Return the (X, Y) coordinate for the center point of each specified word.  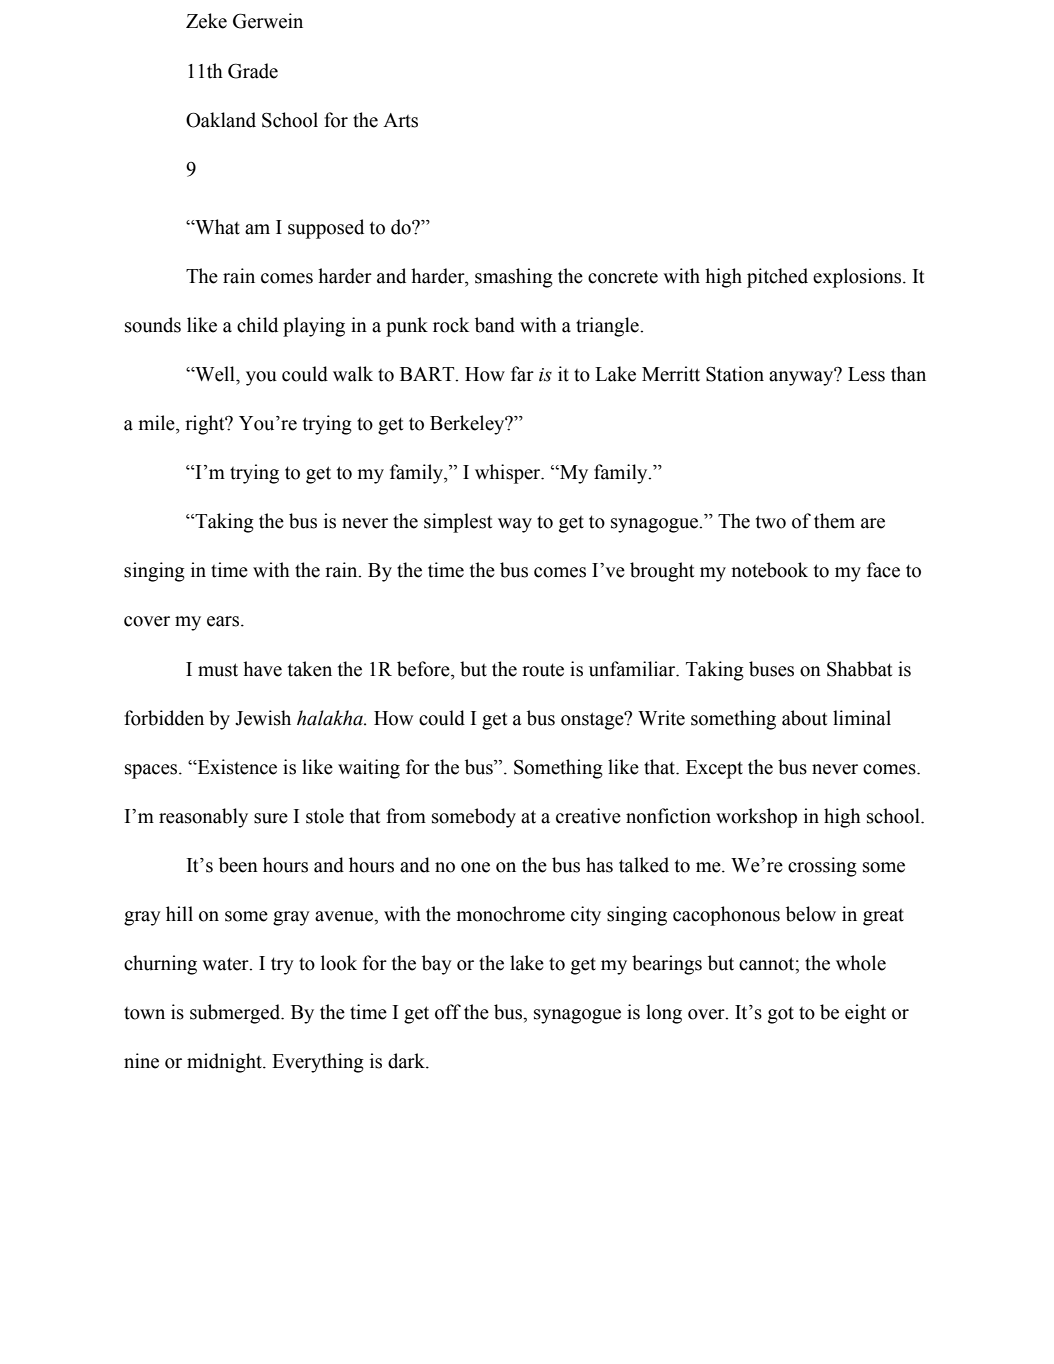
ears (224, 621)
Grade (253, 71)
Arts (400, 120)
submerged (236, 1014)
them (834, 521)
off (448, 1012)
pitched (777, 278)
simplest (458, 523)
